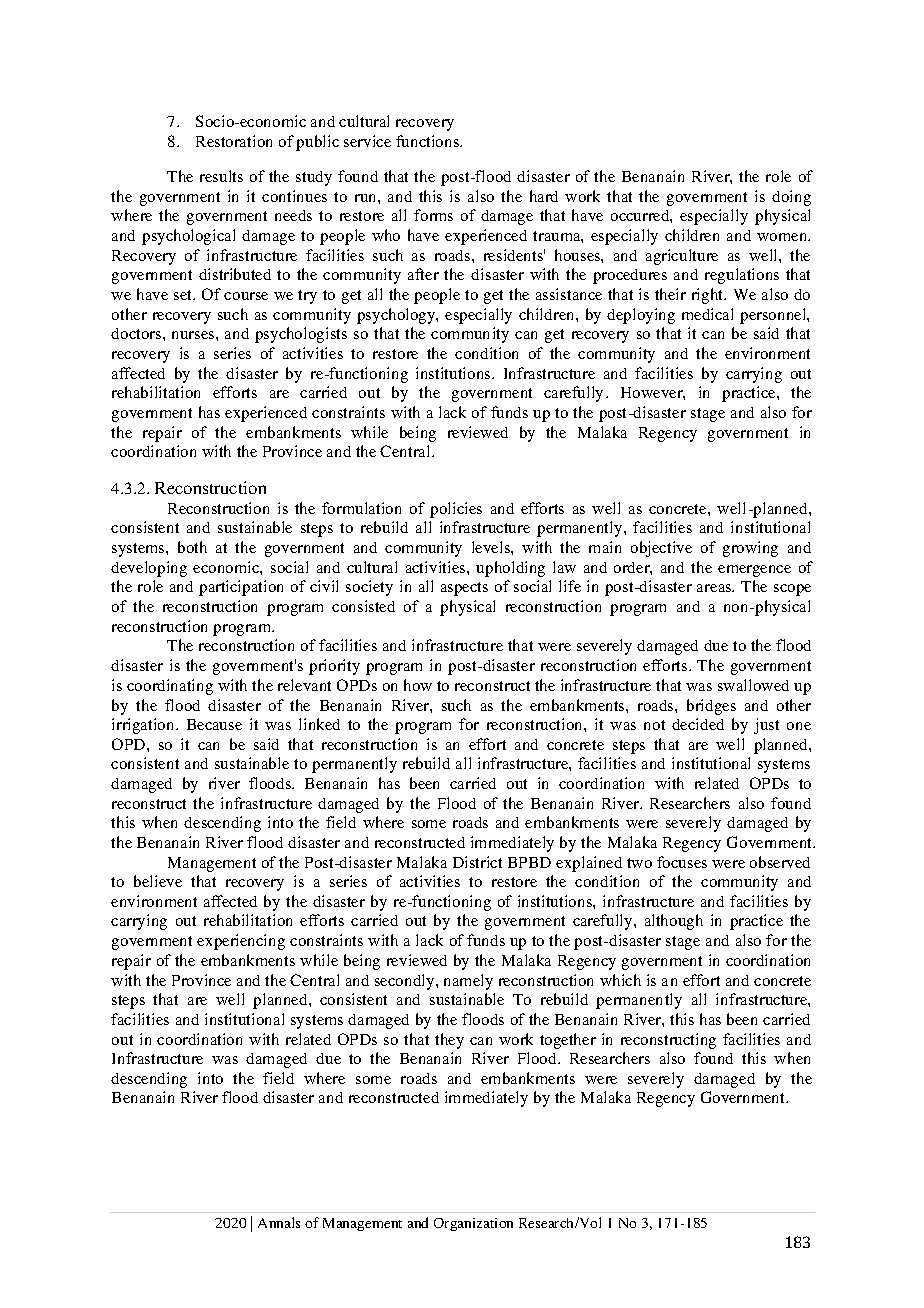  Describe the element at coordinates (477, 862) in the screenshot. I see `District` at that location.
